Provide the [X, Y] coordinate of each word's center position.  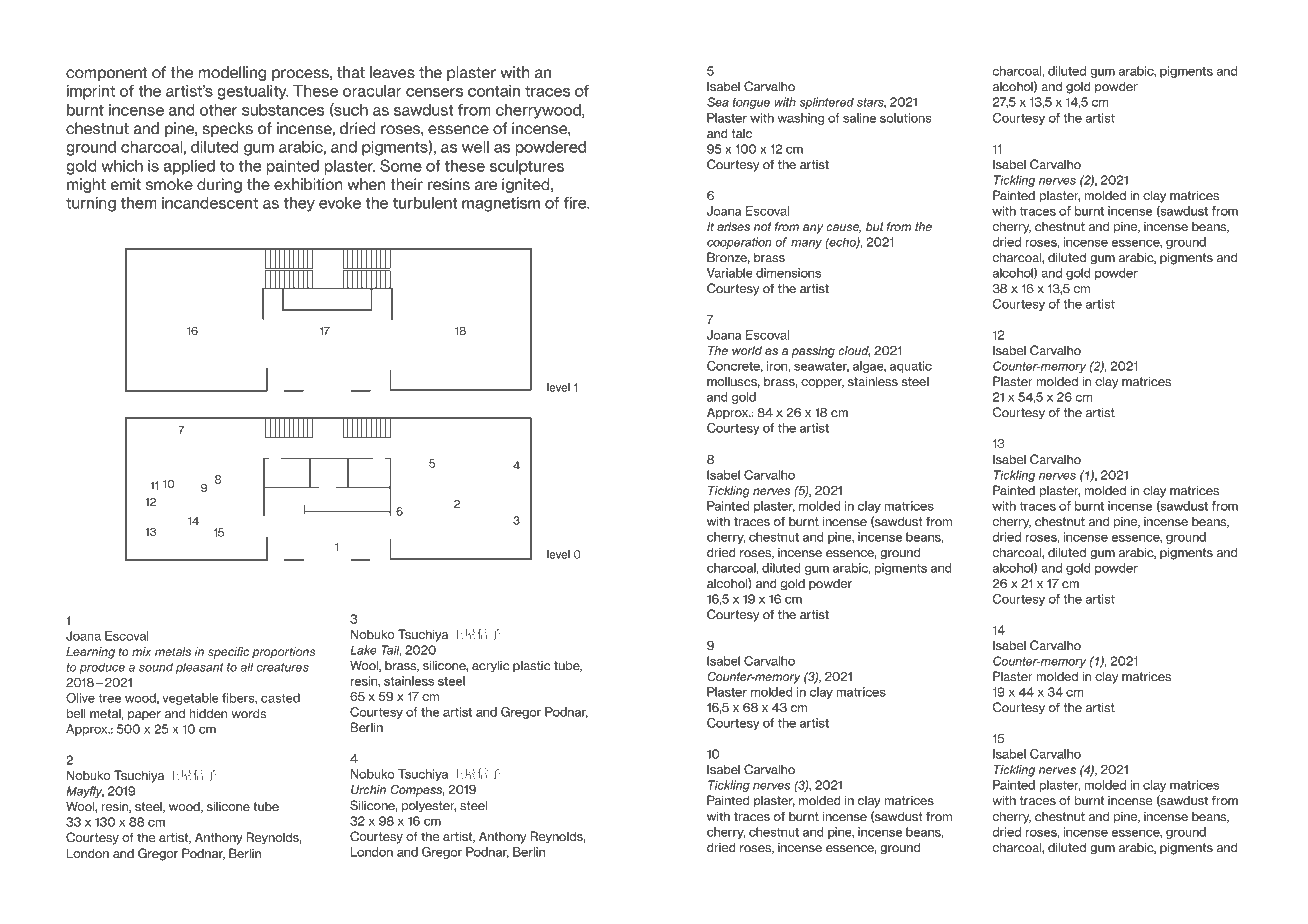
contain [494, 91]
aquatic [911, 367]
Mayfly [85, 792]
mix [142, 651]
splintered [826, 103]
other [218, 110]
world [747, 350]
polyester [429, 806]
